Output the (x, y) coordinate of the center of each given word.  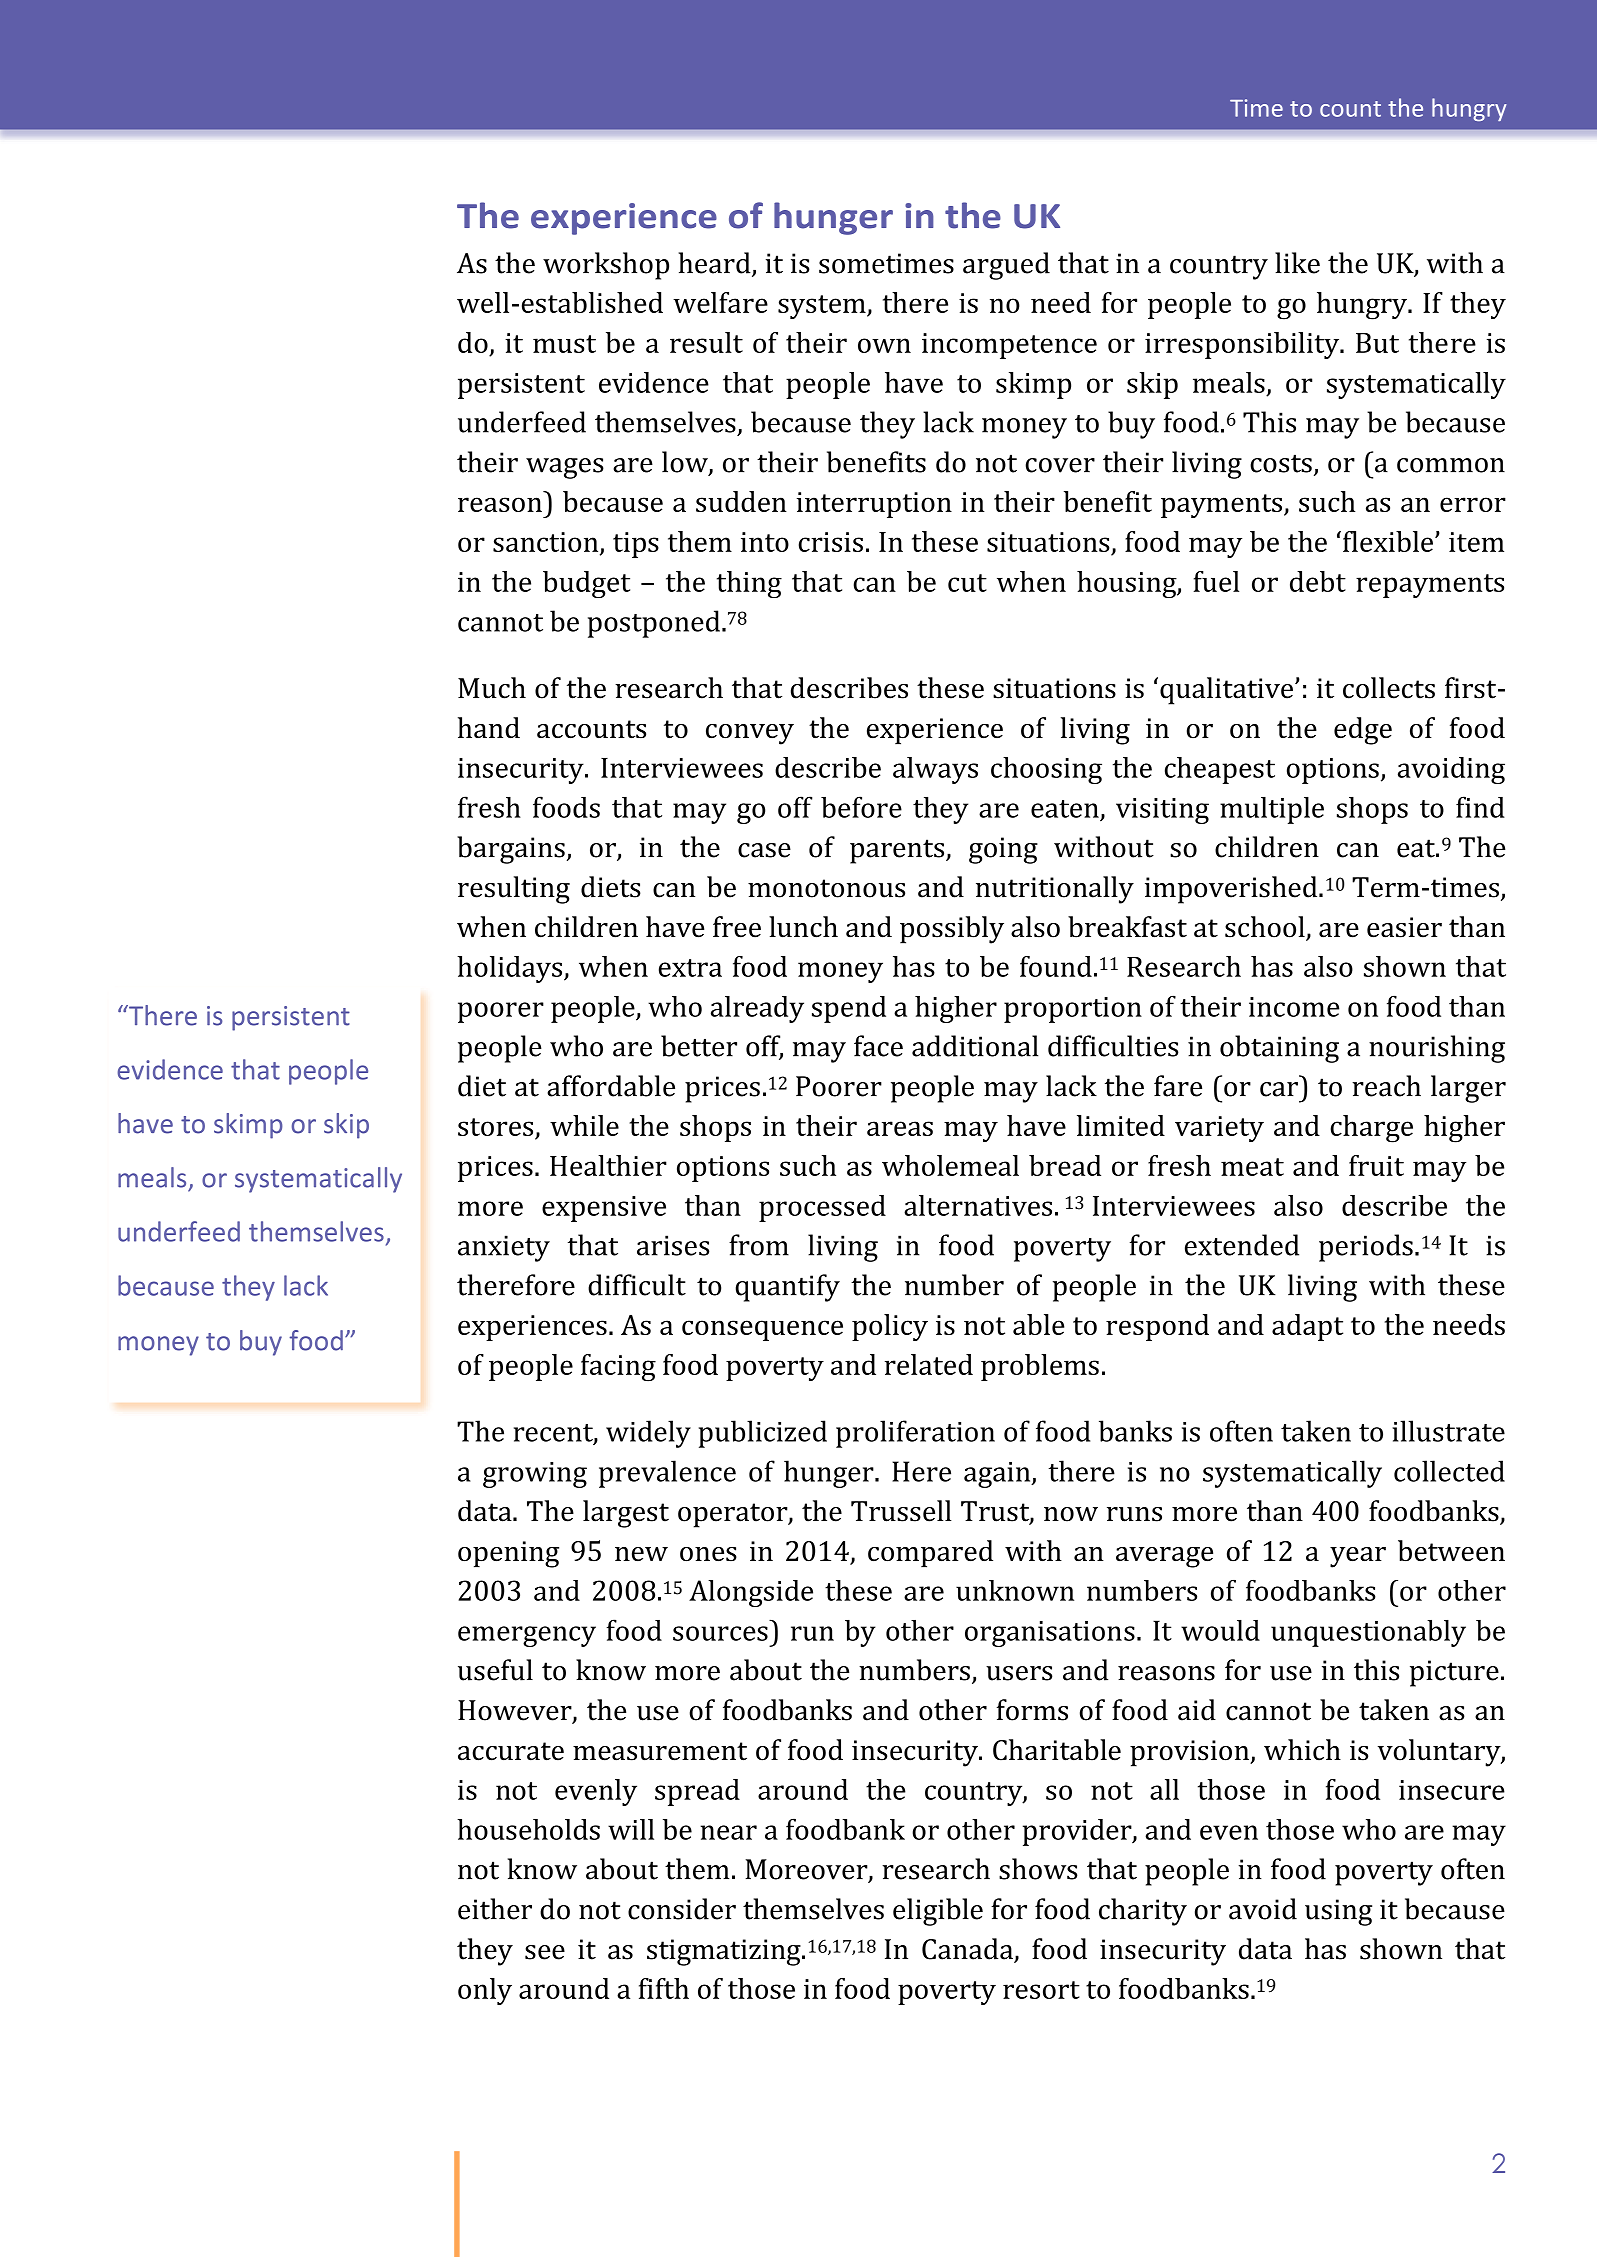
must (564, 344)
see (545, 1952)
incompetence (1009, 346)
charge (1371, 1129)
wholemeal (950, 1165)
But (1377, 343)
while (584, 1125)
